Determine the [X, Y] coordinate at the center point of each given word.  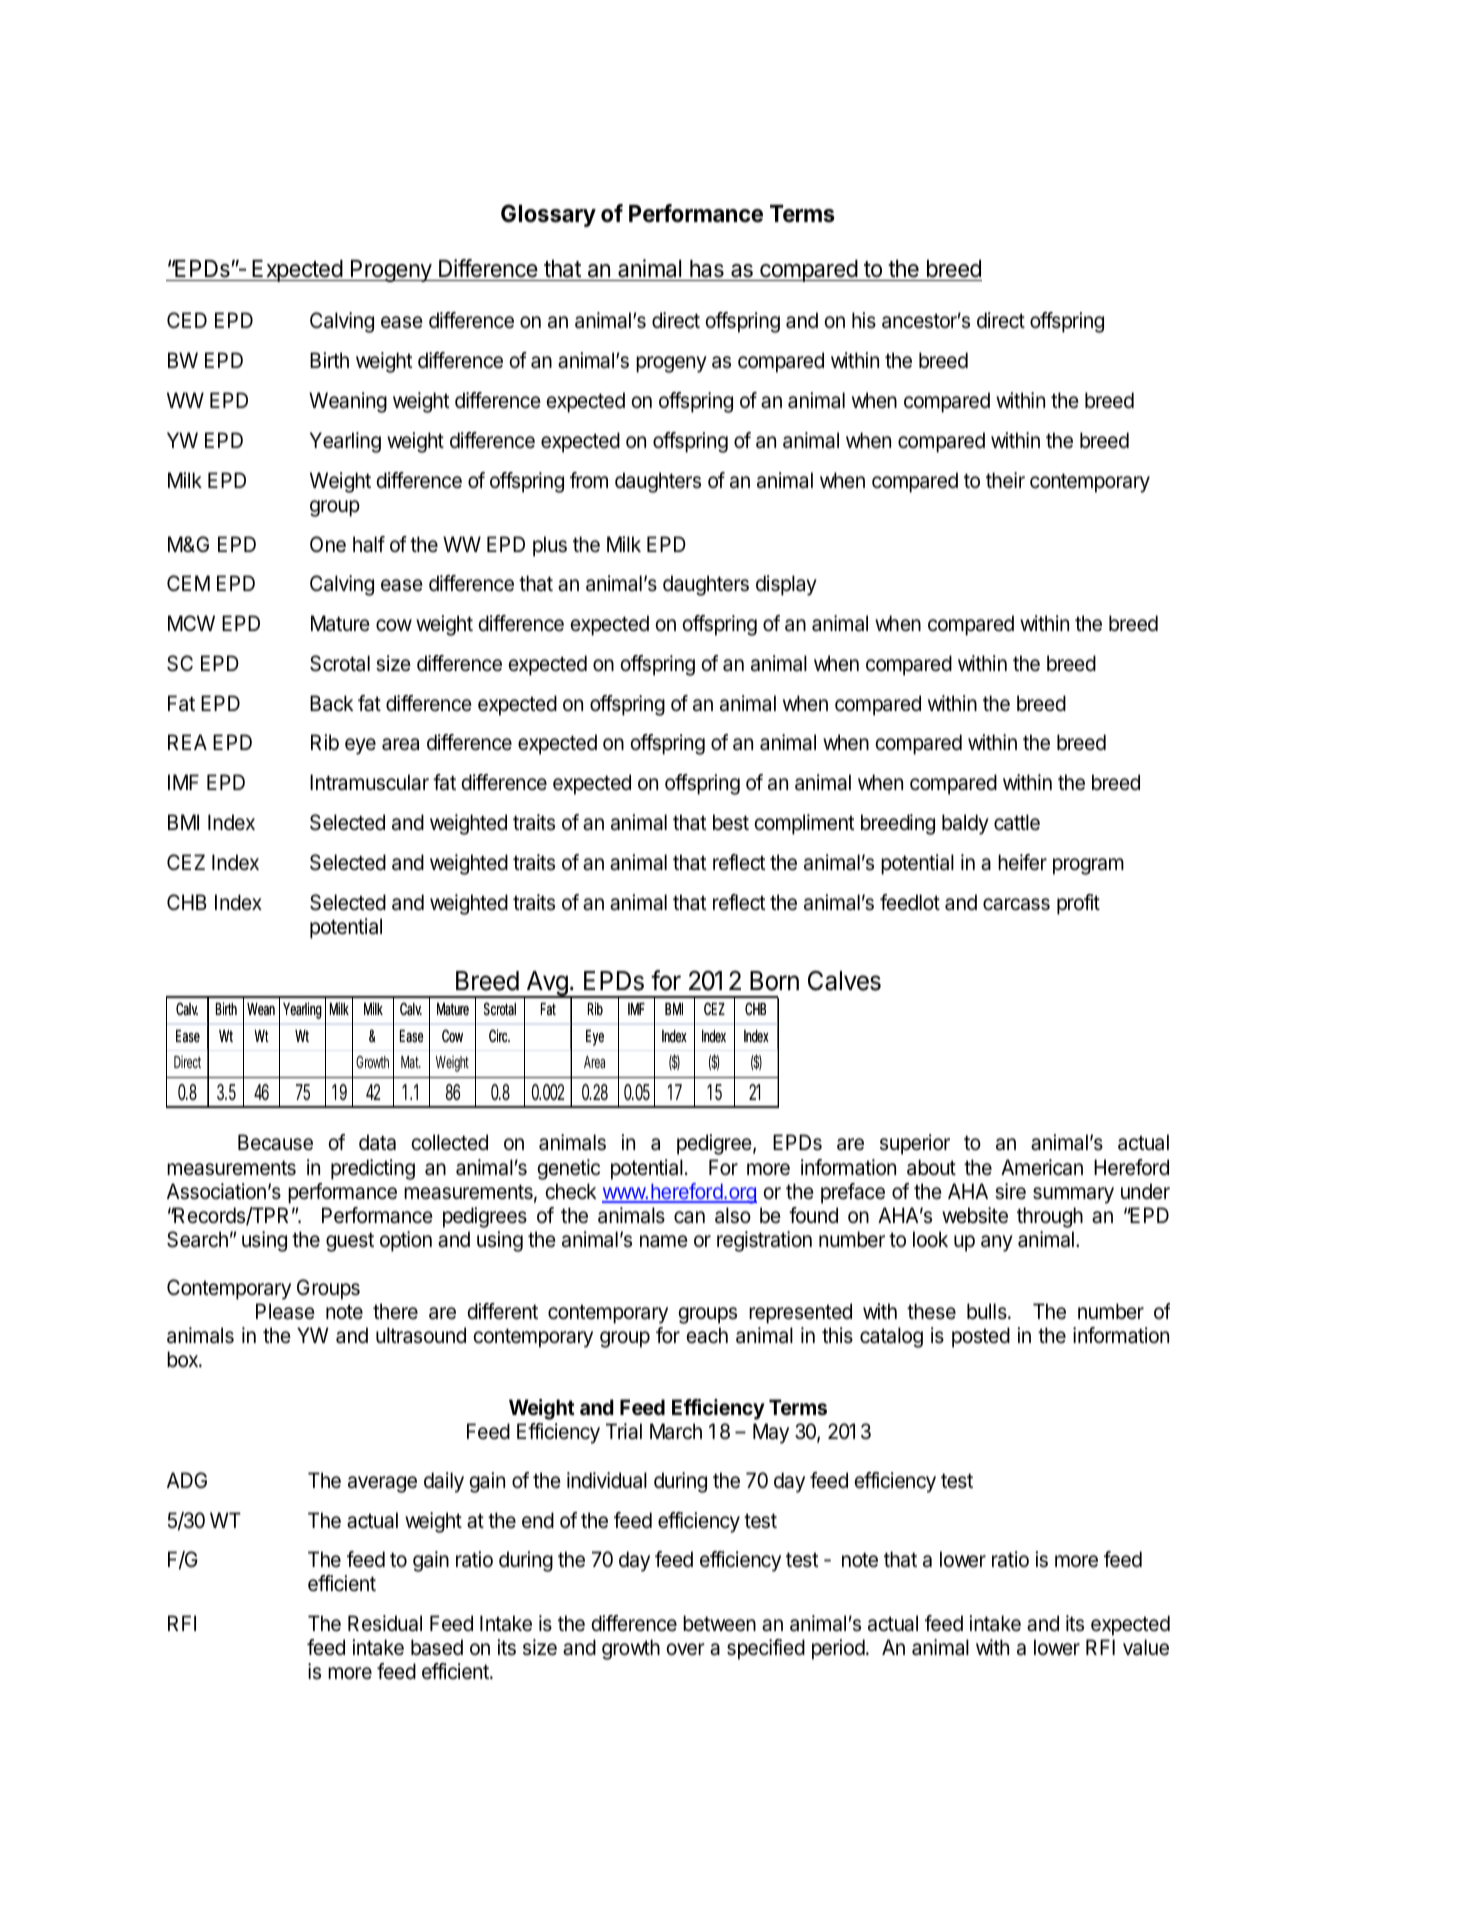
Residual [385, 1623]
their [1005, 480]
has [707, 269]
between [719, 1623]
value [1146, 1647]
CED [187, 320]
